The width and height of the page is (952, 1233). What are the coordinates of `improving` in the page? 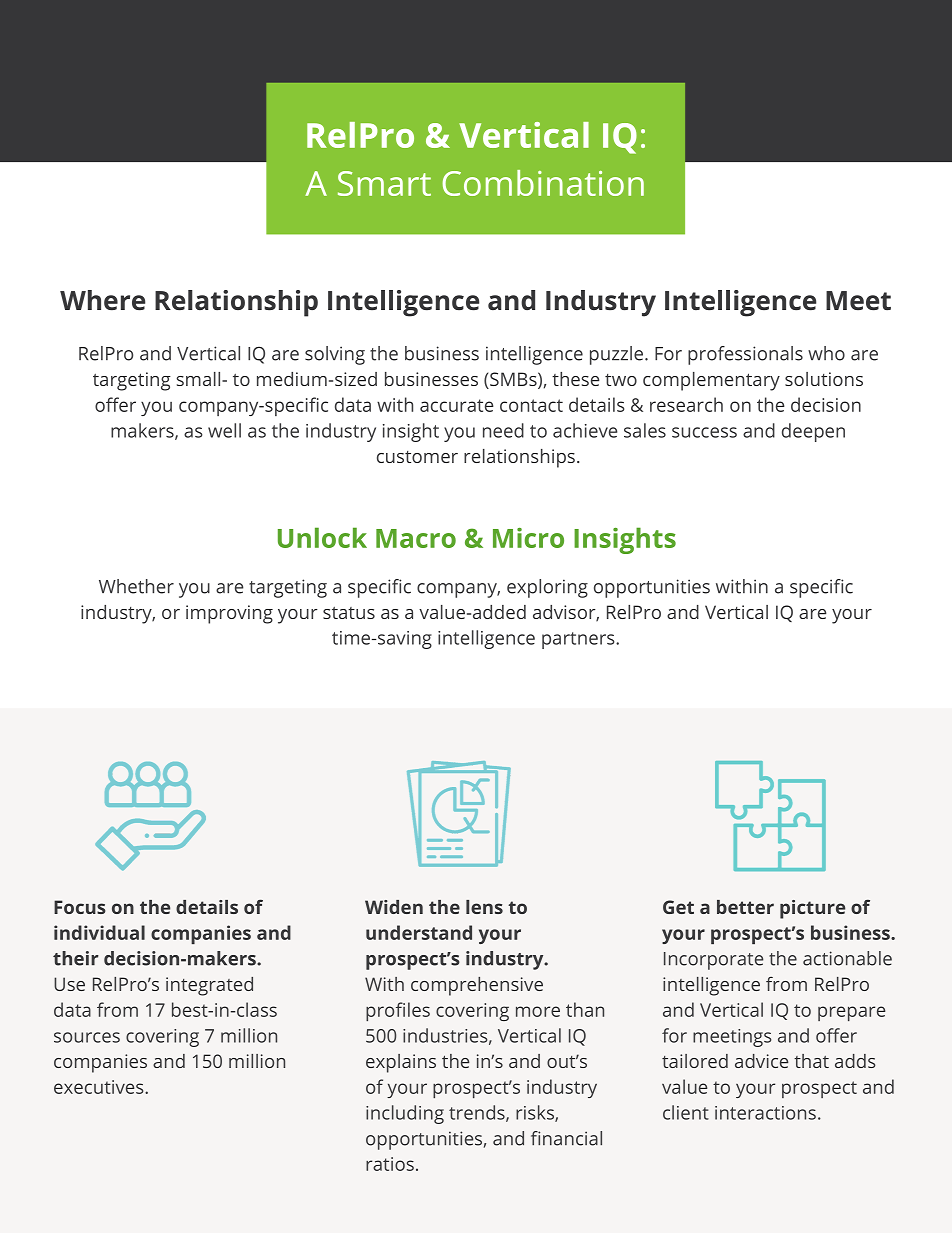 It's located at (229, 614).
